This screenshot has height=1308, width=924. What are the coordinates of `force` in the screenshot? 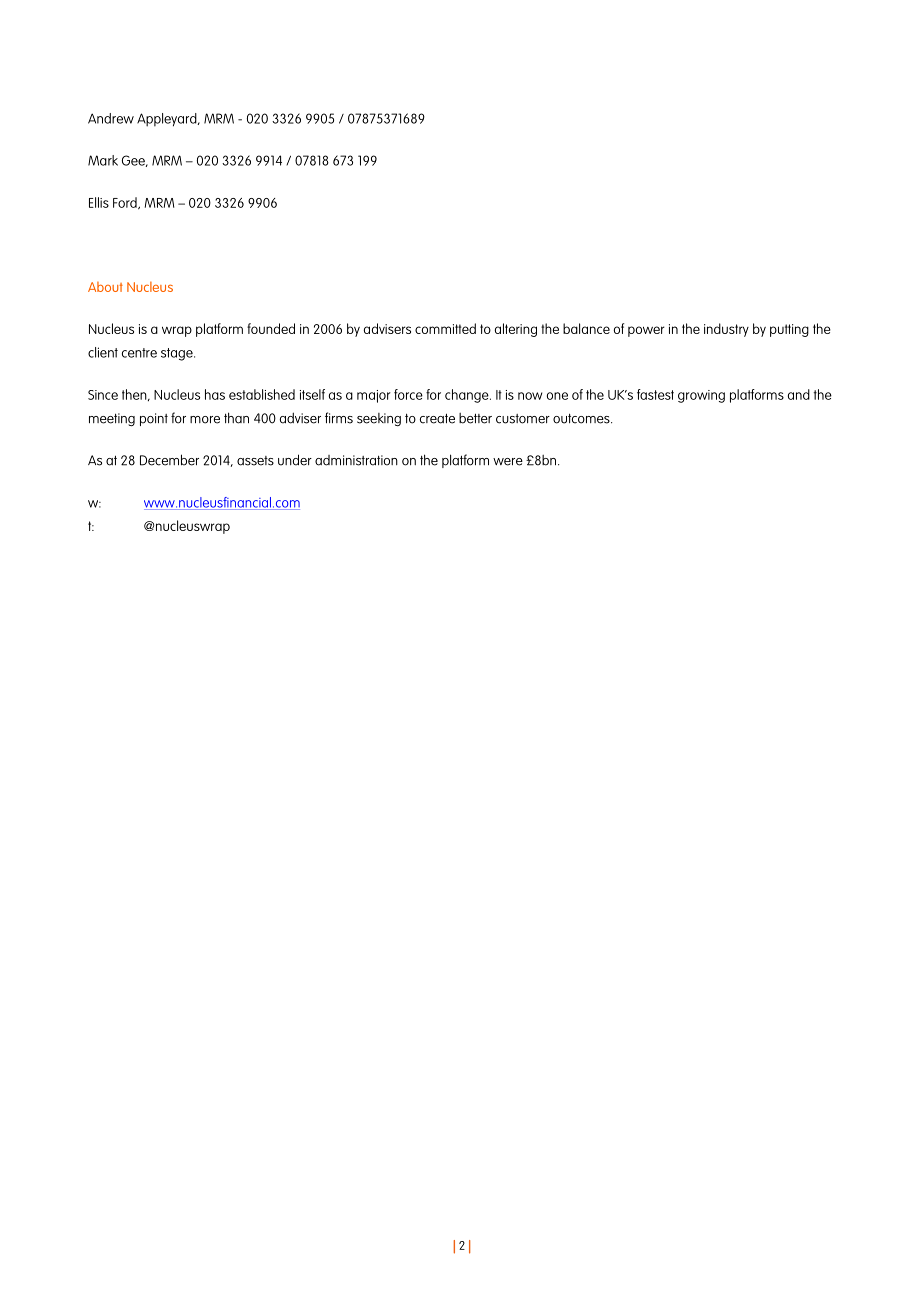 It's located at (408, 394).
